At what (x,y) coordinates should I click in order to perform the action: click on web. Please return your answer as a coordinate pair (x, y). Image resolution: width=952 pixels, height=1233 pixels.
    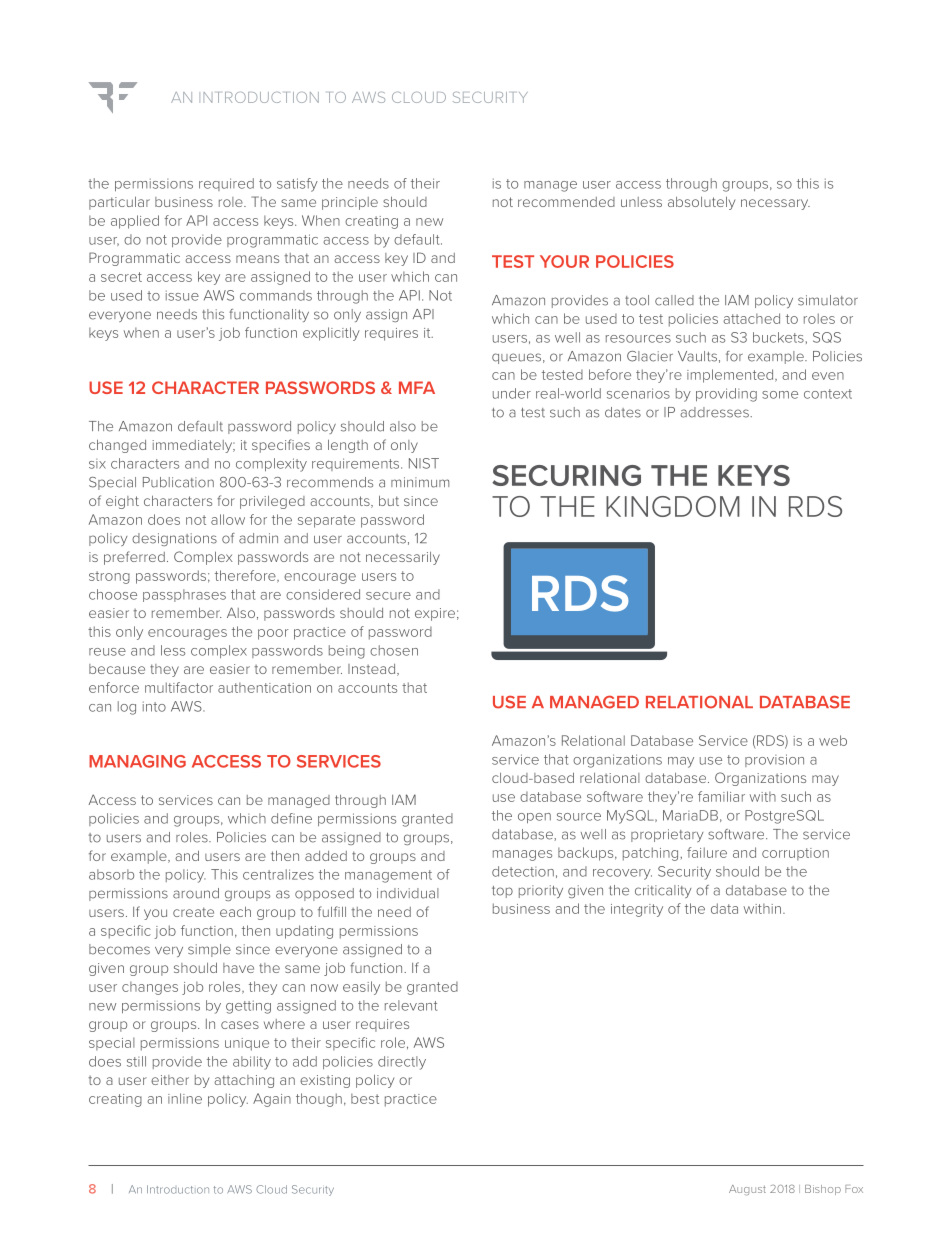
    Looking at the image, I should click on (833, 740).
